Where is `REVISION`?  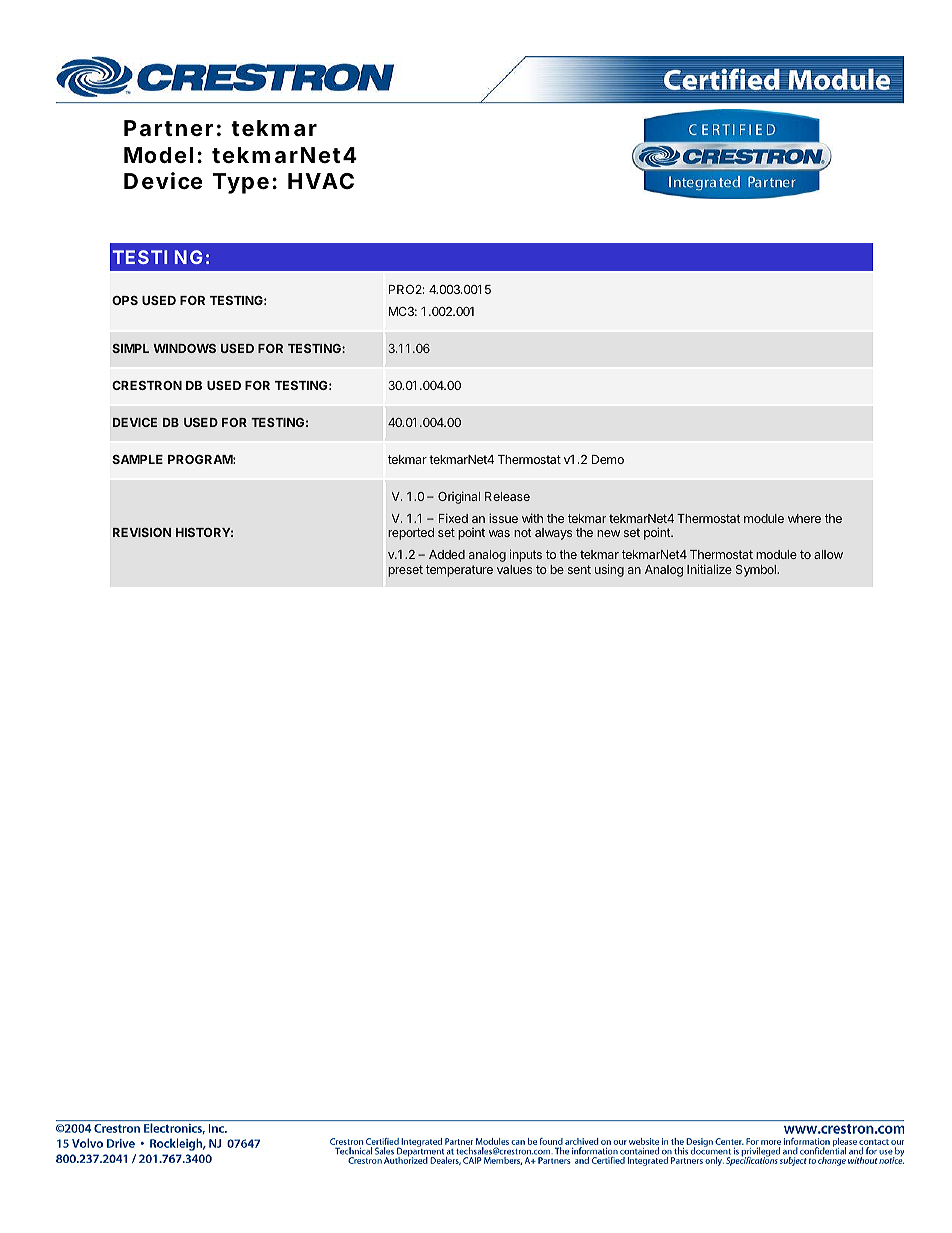 REVISION is located at coordinates (142, 532).
